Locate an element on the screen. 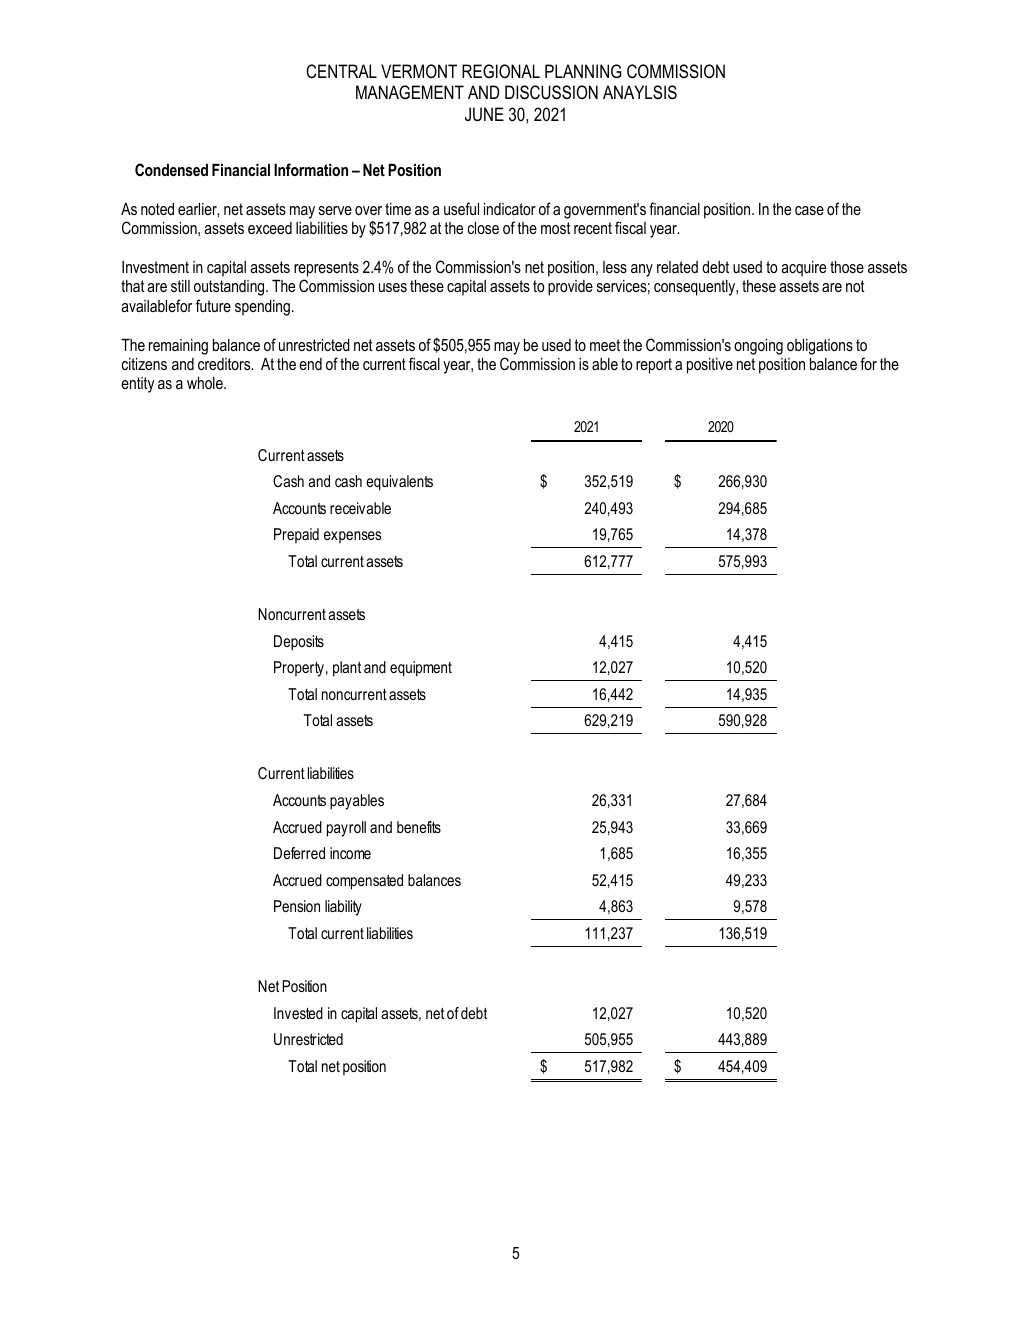 The image size is (1032, 1336). Condensed is located at coordinates (171, 169).
